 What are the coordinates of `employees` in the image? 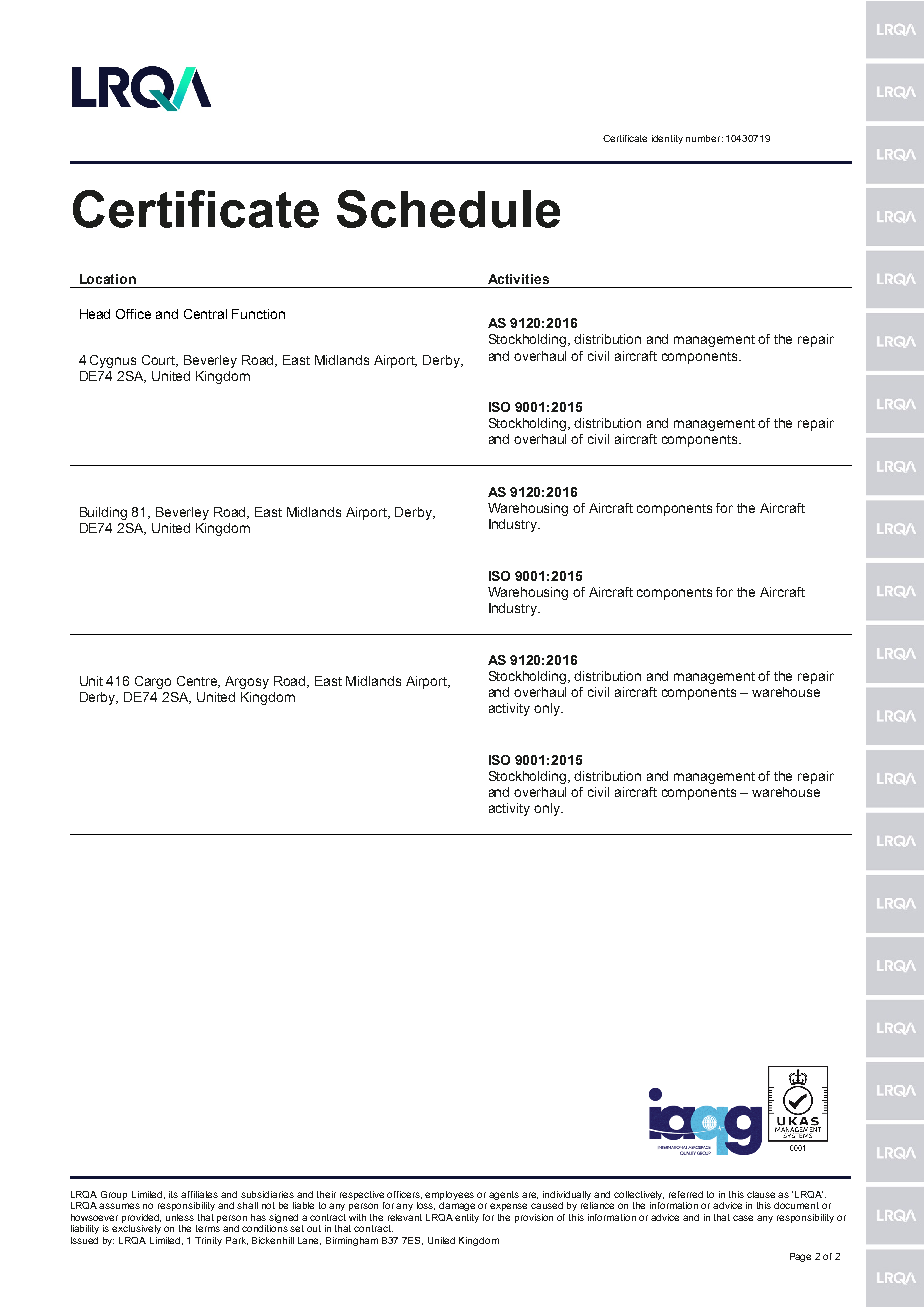 It's located at (449, 1195).
